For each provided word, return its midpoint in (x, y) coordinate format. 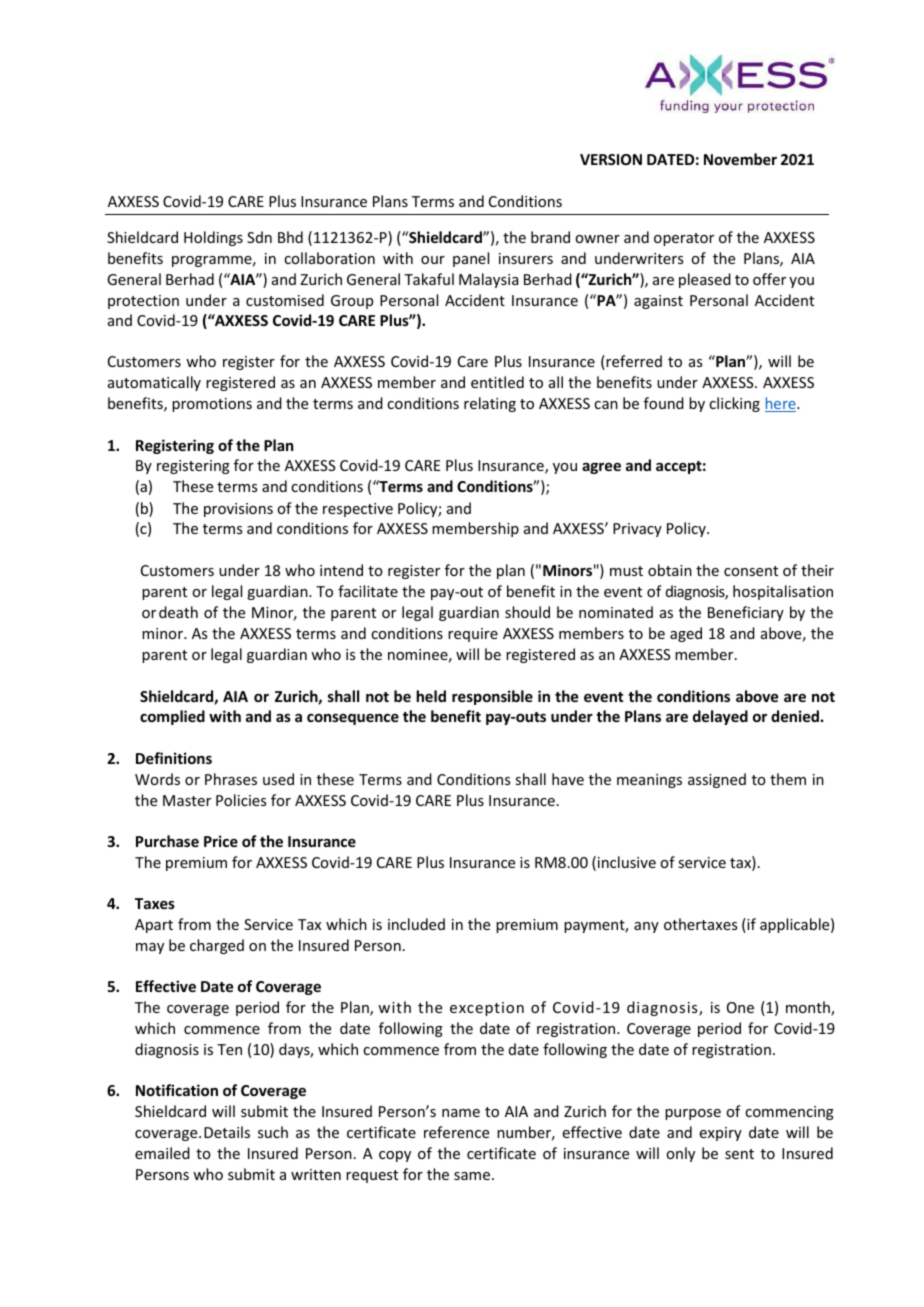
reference (456, 1132)
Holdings (213, 238)
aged (686, 634)
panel (471, 259)
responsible (492, 697)
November (740, 159)
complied (172, 717)
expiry (720, 1134)
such (273, 1132)
